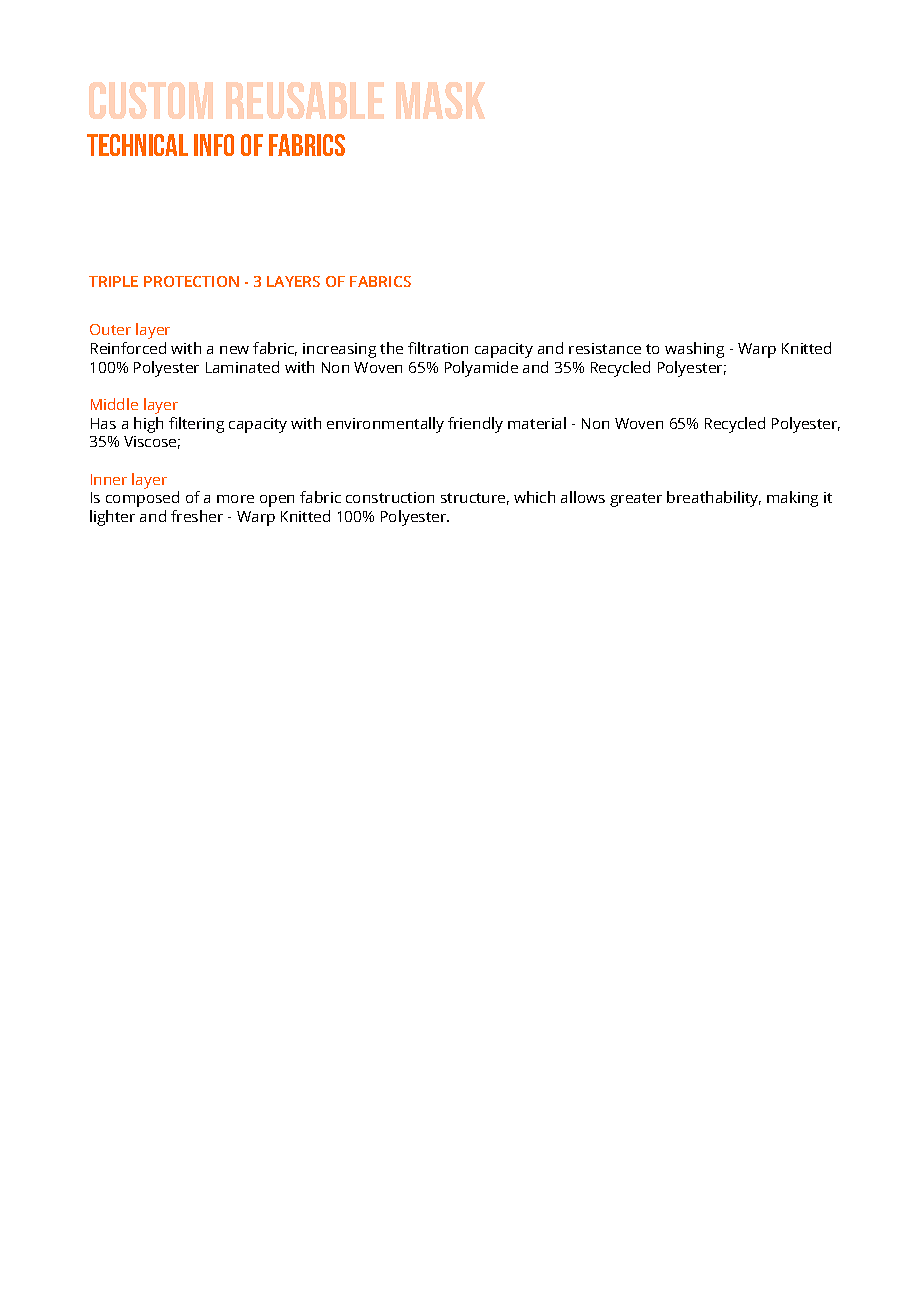 The image size is (924, 1308). What do you see at coordinates (242, 367) in the screenshot?
I see `Laminated` at bounding box center [242, 367].
